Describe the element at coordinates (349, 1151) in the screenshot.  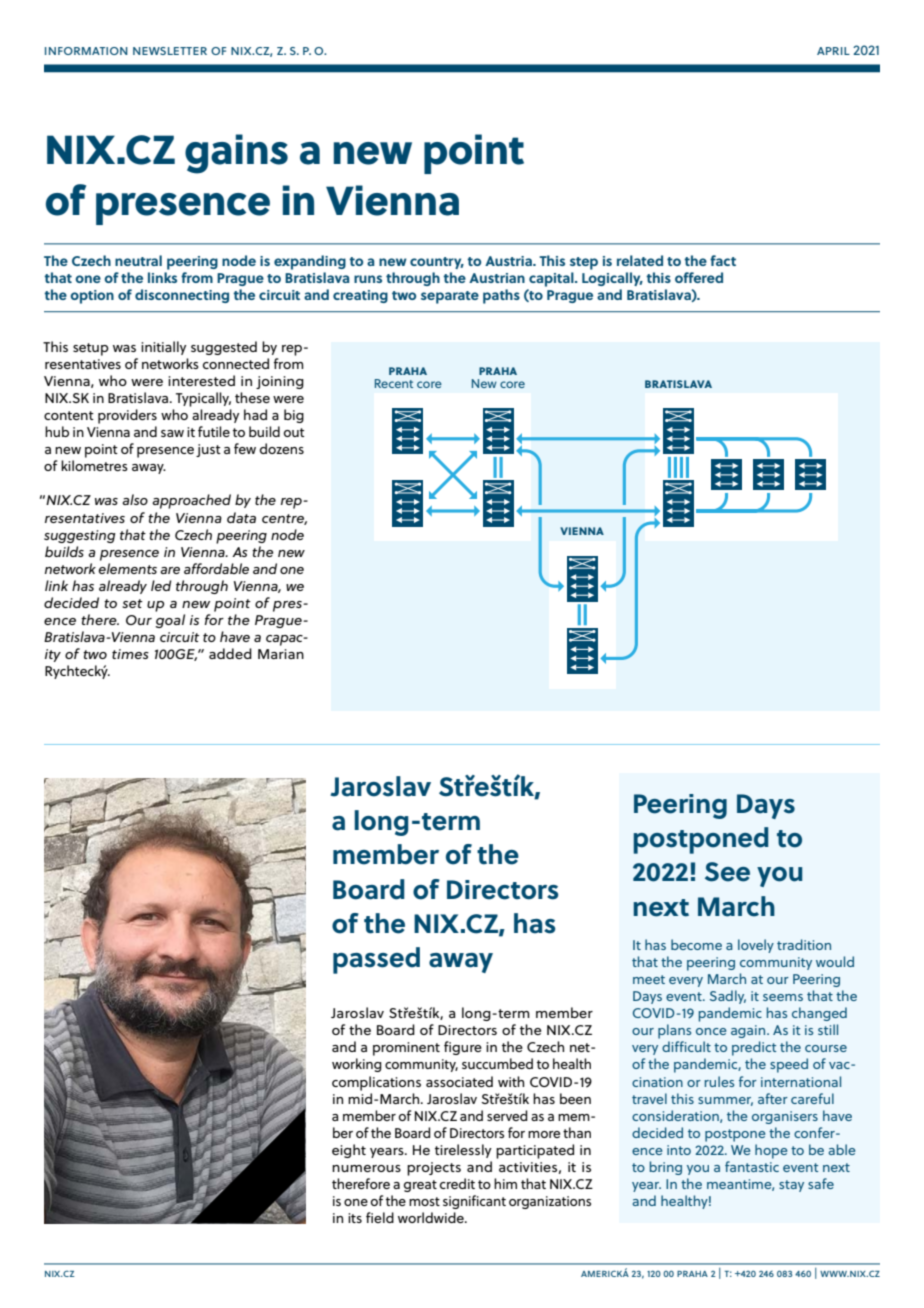
I see `eight` at that location.
